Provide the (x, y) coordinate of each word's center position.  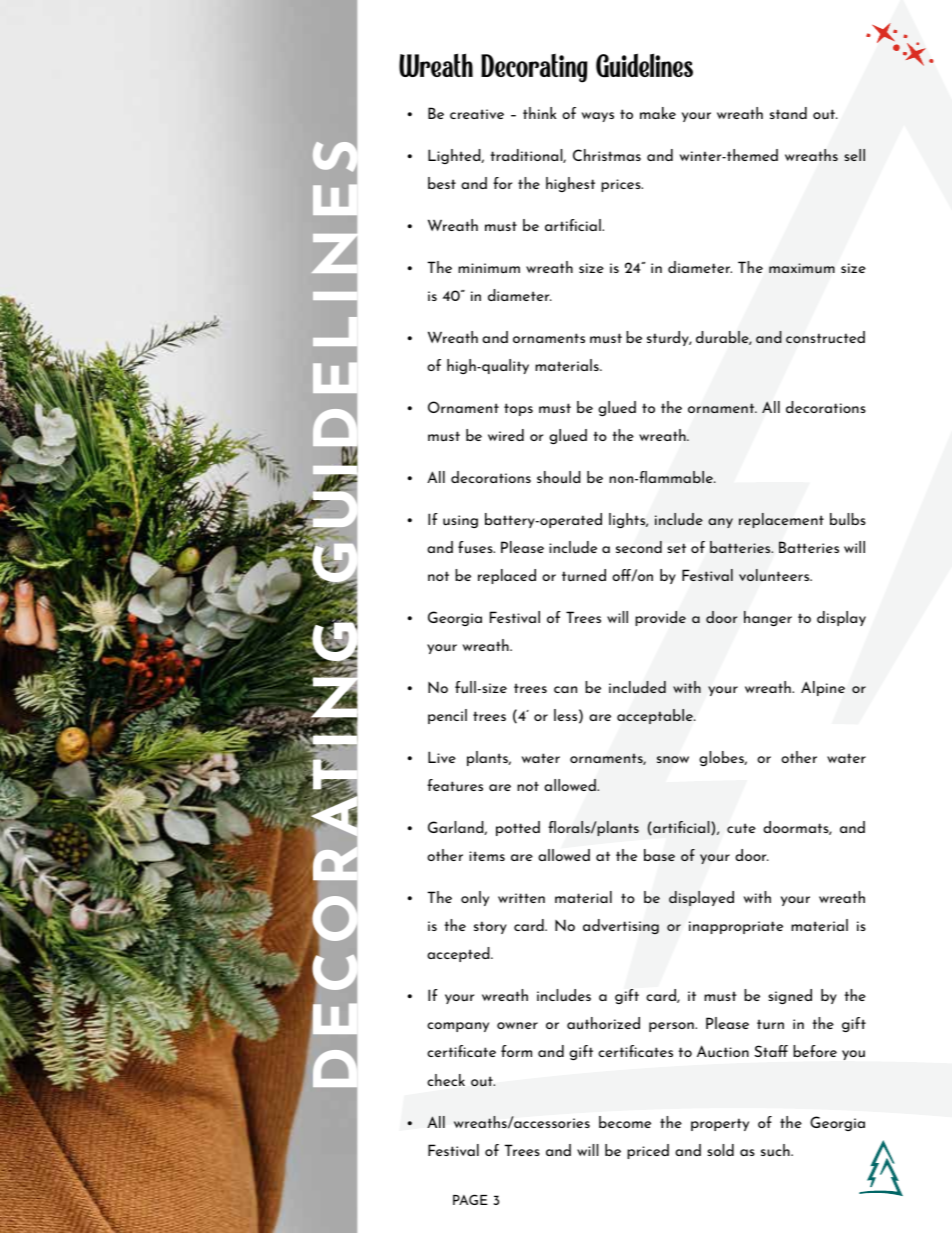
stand (788, 113)
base (659, 855)
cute (741, 828)
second (639, 547)
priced (648, 1151)
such (776, 1150)
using (460, 521)
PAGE (470, 1199)
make (658, 113)
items (487, 856)
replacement (781, 520)
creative (477, 114)
